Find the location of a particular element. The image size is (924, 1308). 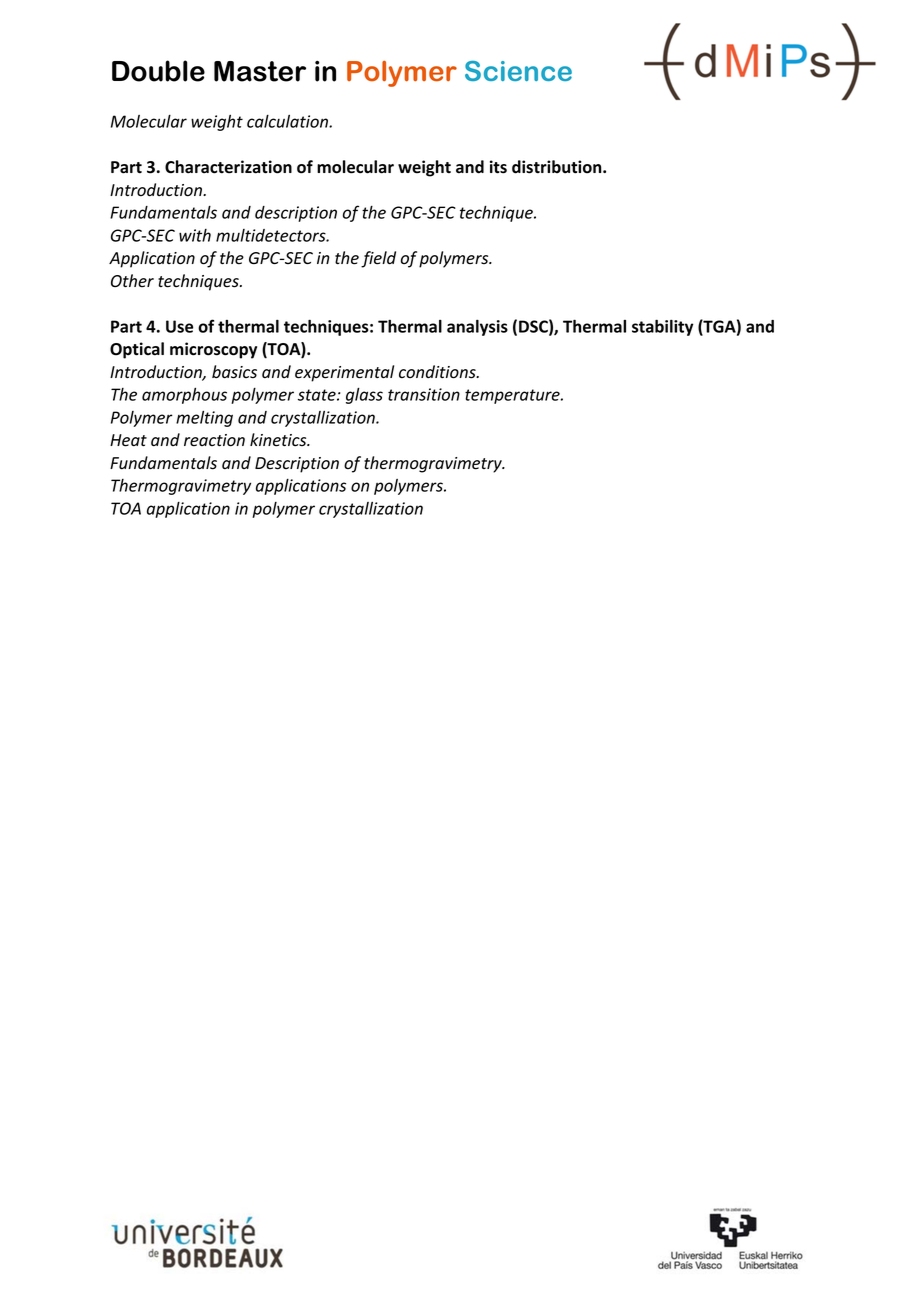

transition is located at coordinates (424, 394).
